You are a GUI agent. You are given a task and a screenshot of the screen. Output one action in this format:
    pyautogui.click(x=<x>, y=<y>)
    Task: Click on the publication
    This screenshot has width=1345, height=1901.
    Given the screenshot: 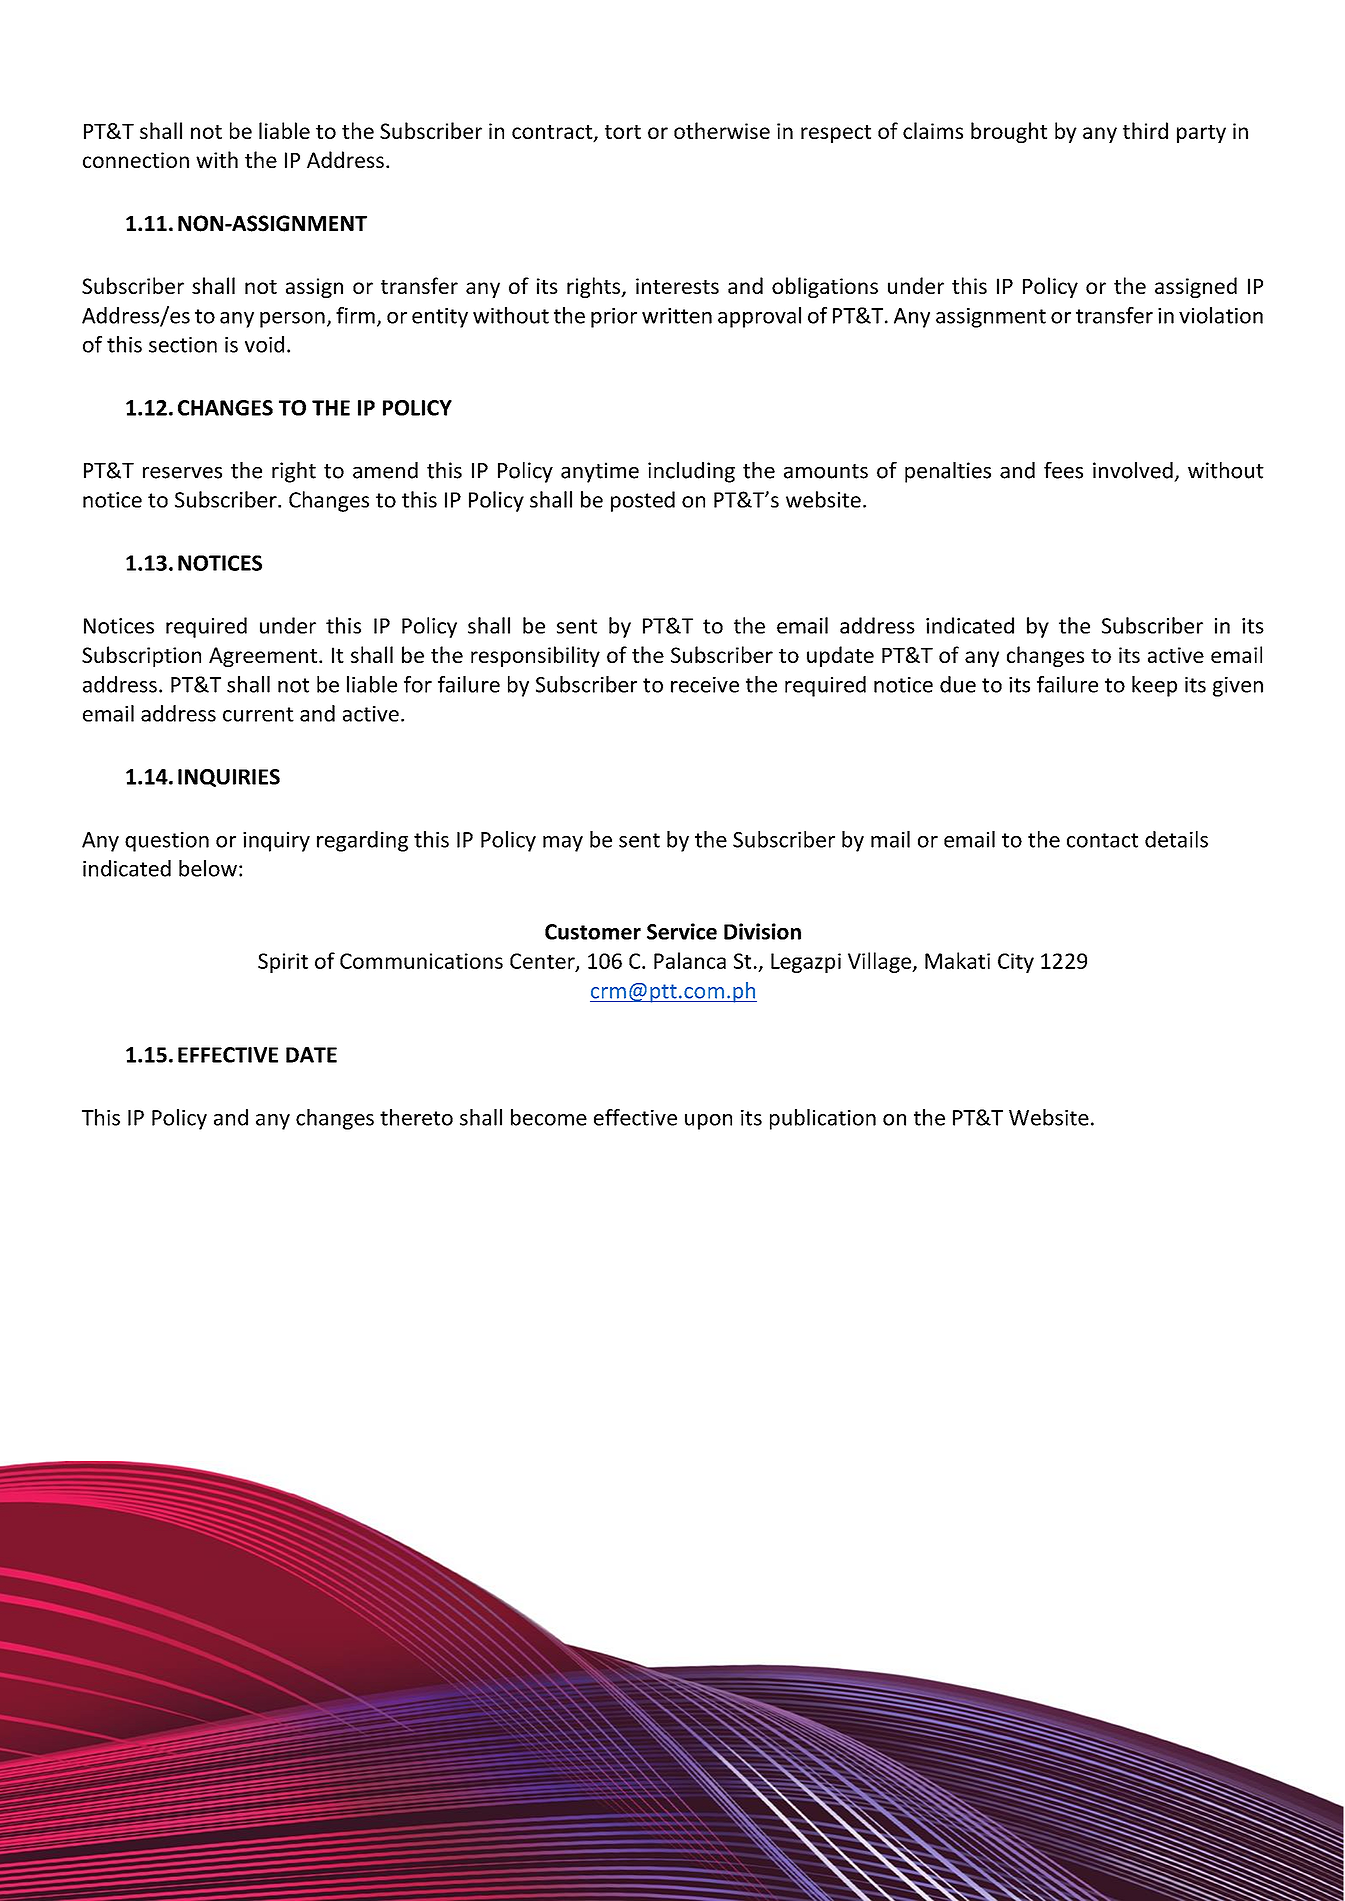 What is the action you would take?
    pyautogui.click(x=823, y=1119)
